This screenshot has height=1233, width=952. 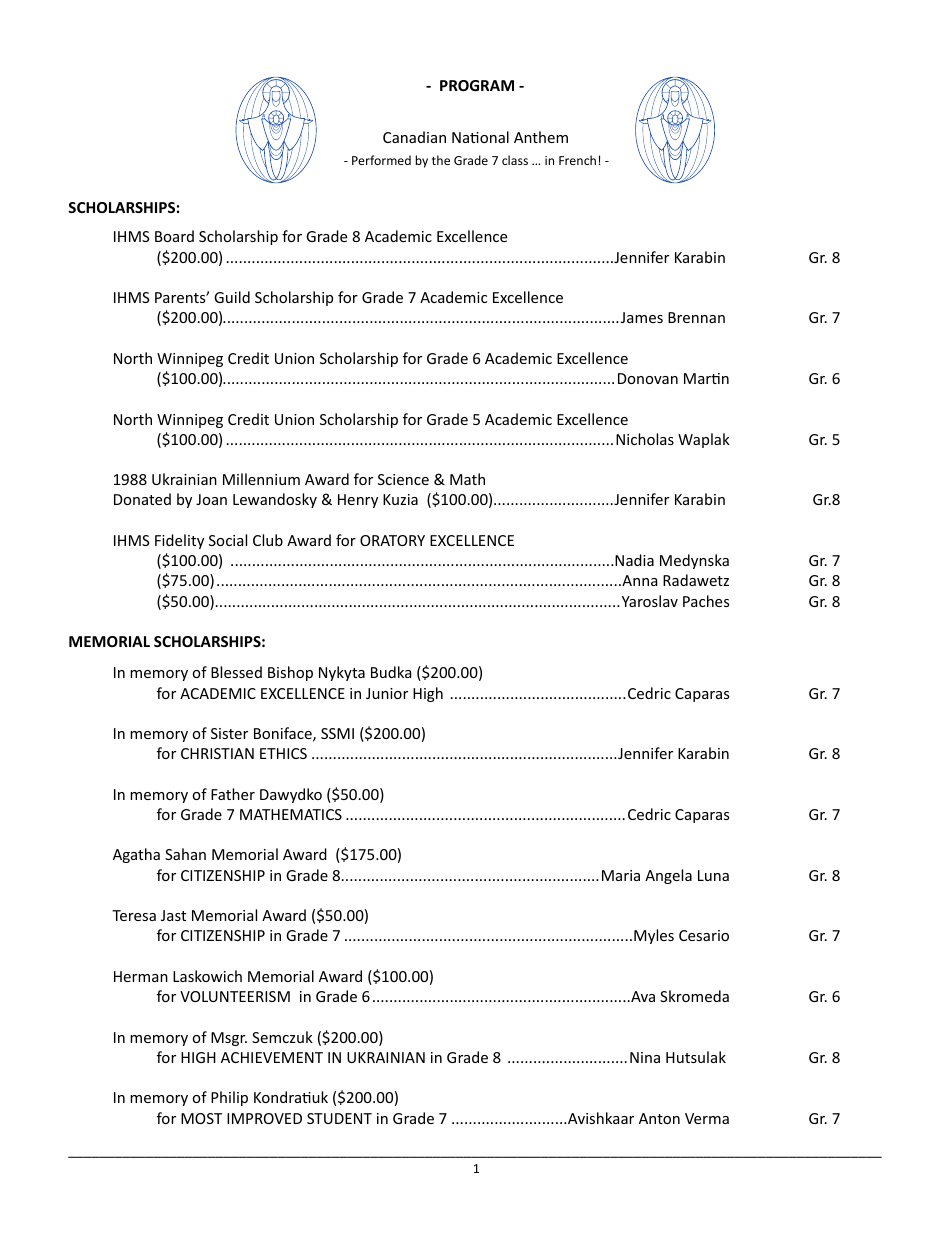 What do you see at coordinates (179, 541) in the screenshot?
I see `Fidelity` at bounding box center [179, 541].
